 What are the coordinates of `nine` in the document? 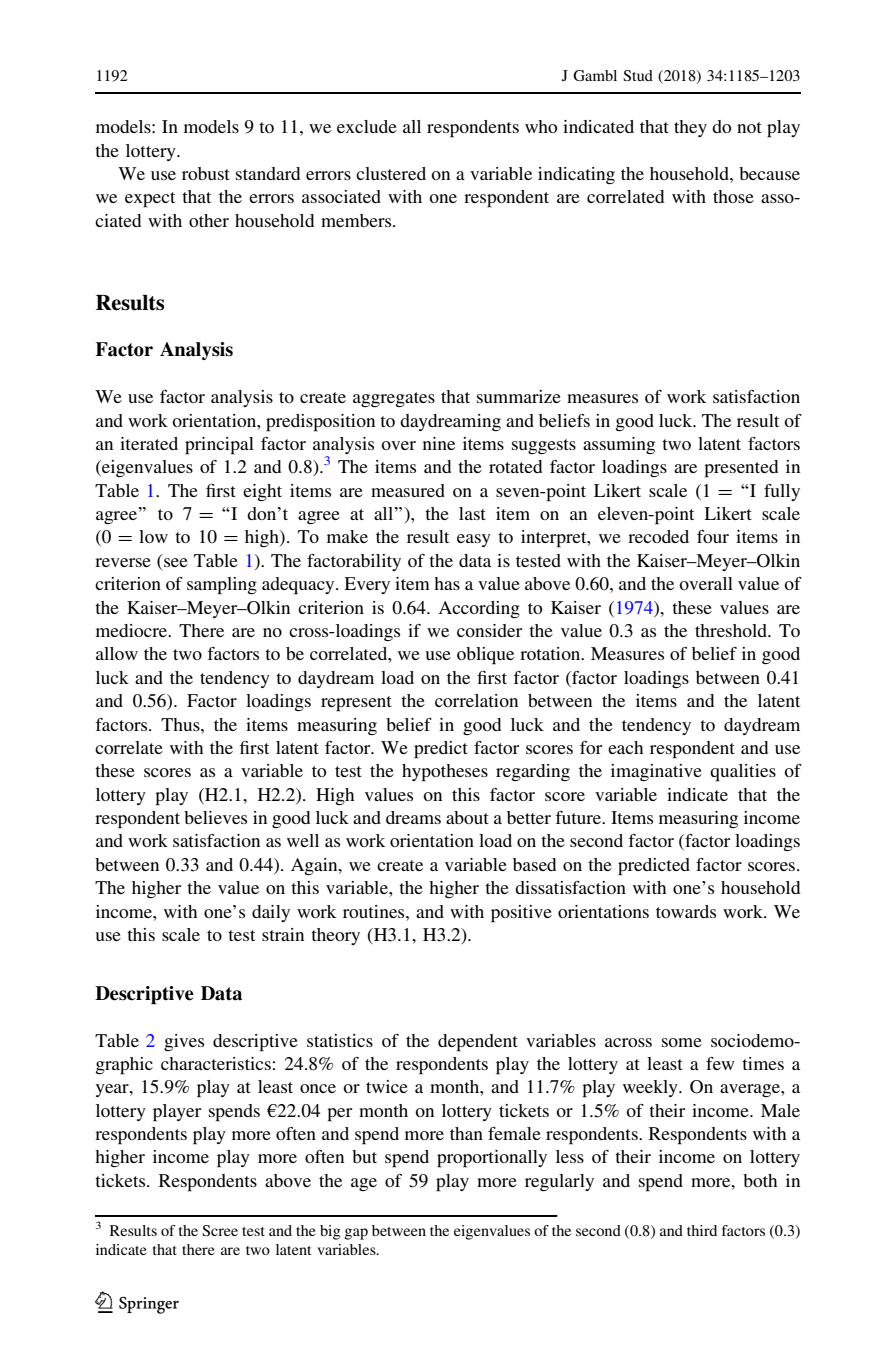 It's located at (439, 443).
